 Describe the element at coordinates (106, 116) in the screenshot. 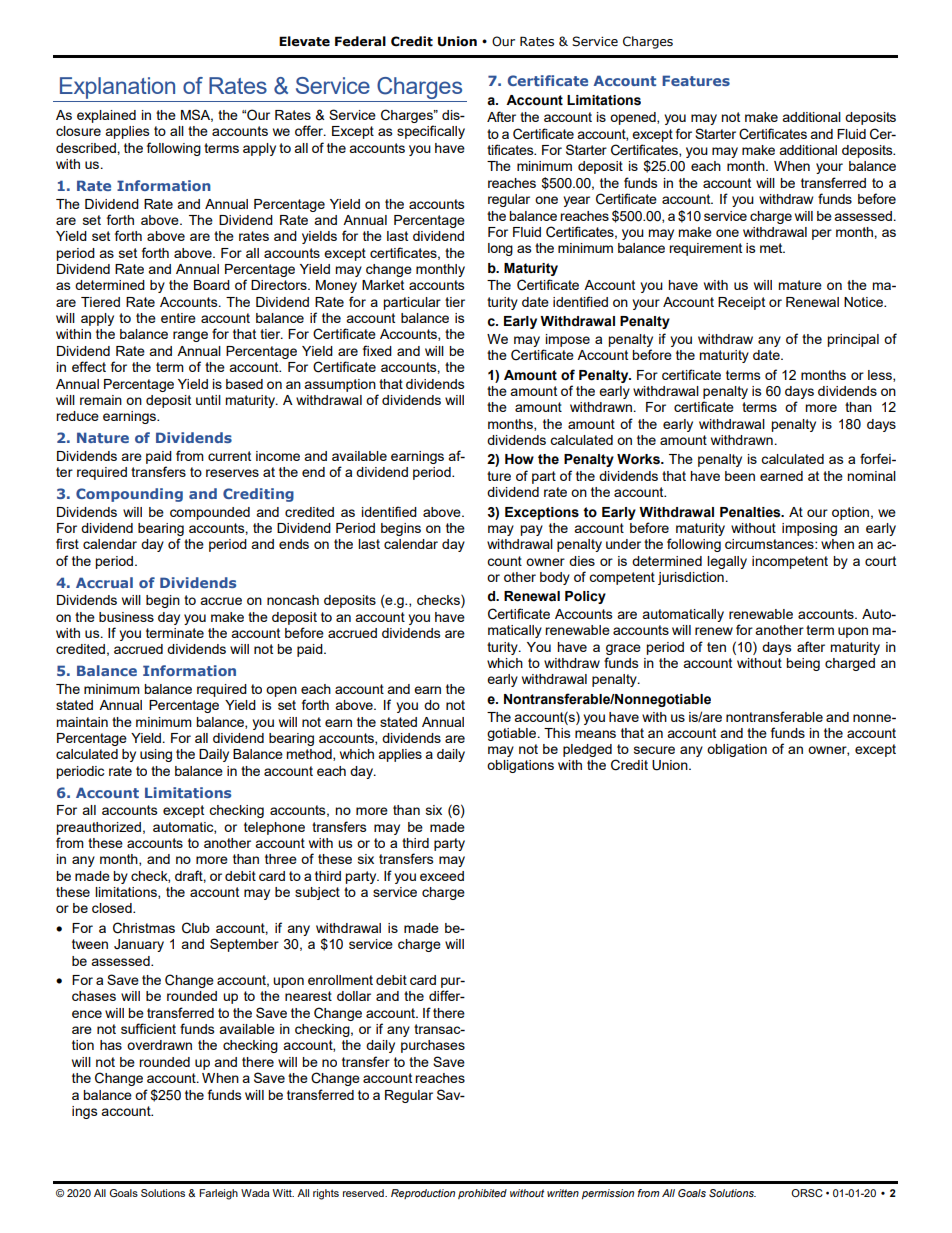

I see `explained` at that location.
